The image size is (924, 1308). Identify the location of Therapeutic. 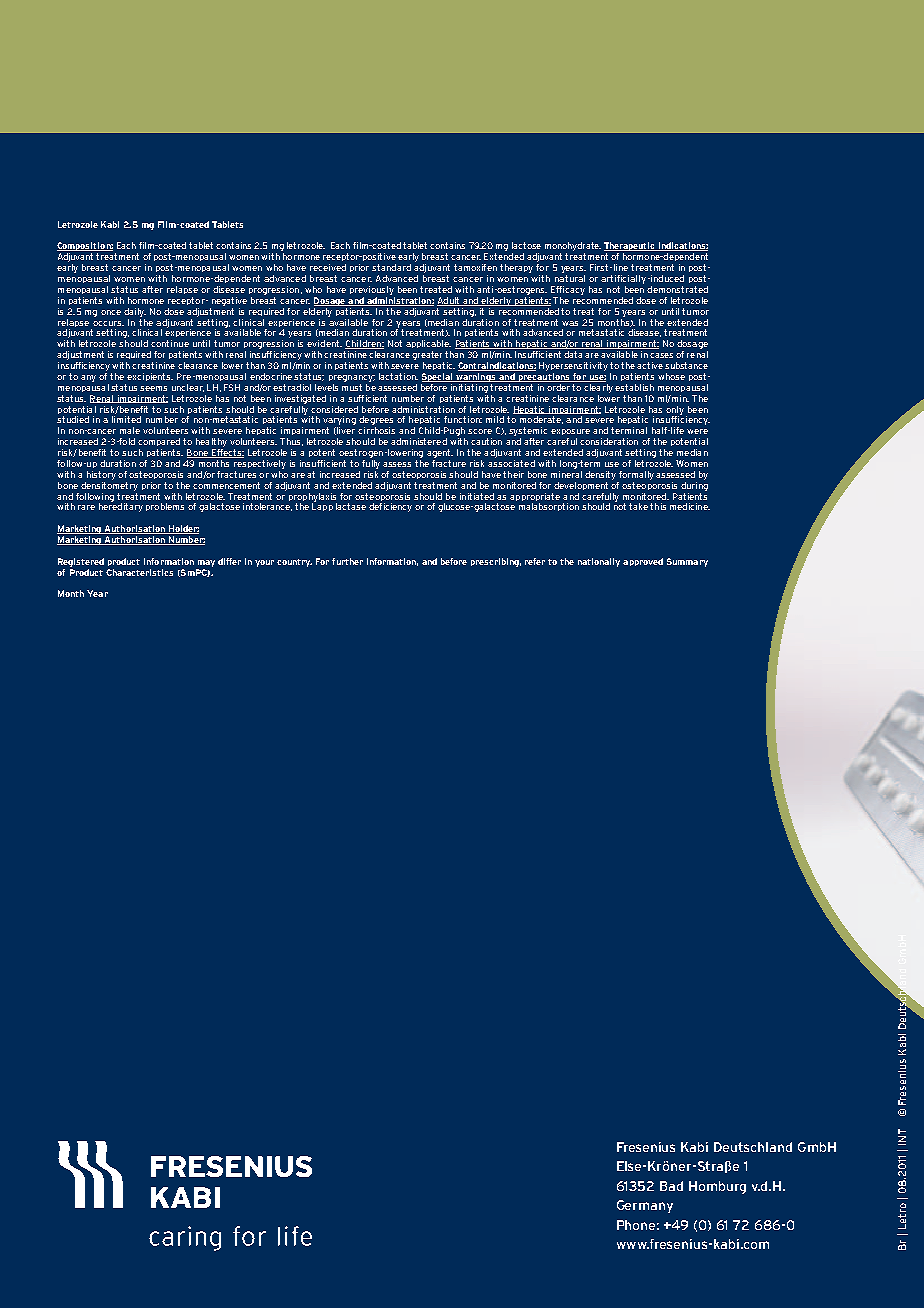
(631, 248).
